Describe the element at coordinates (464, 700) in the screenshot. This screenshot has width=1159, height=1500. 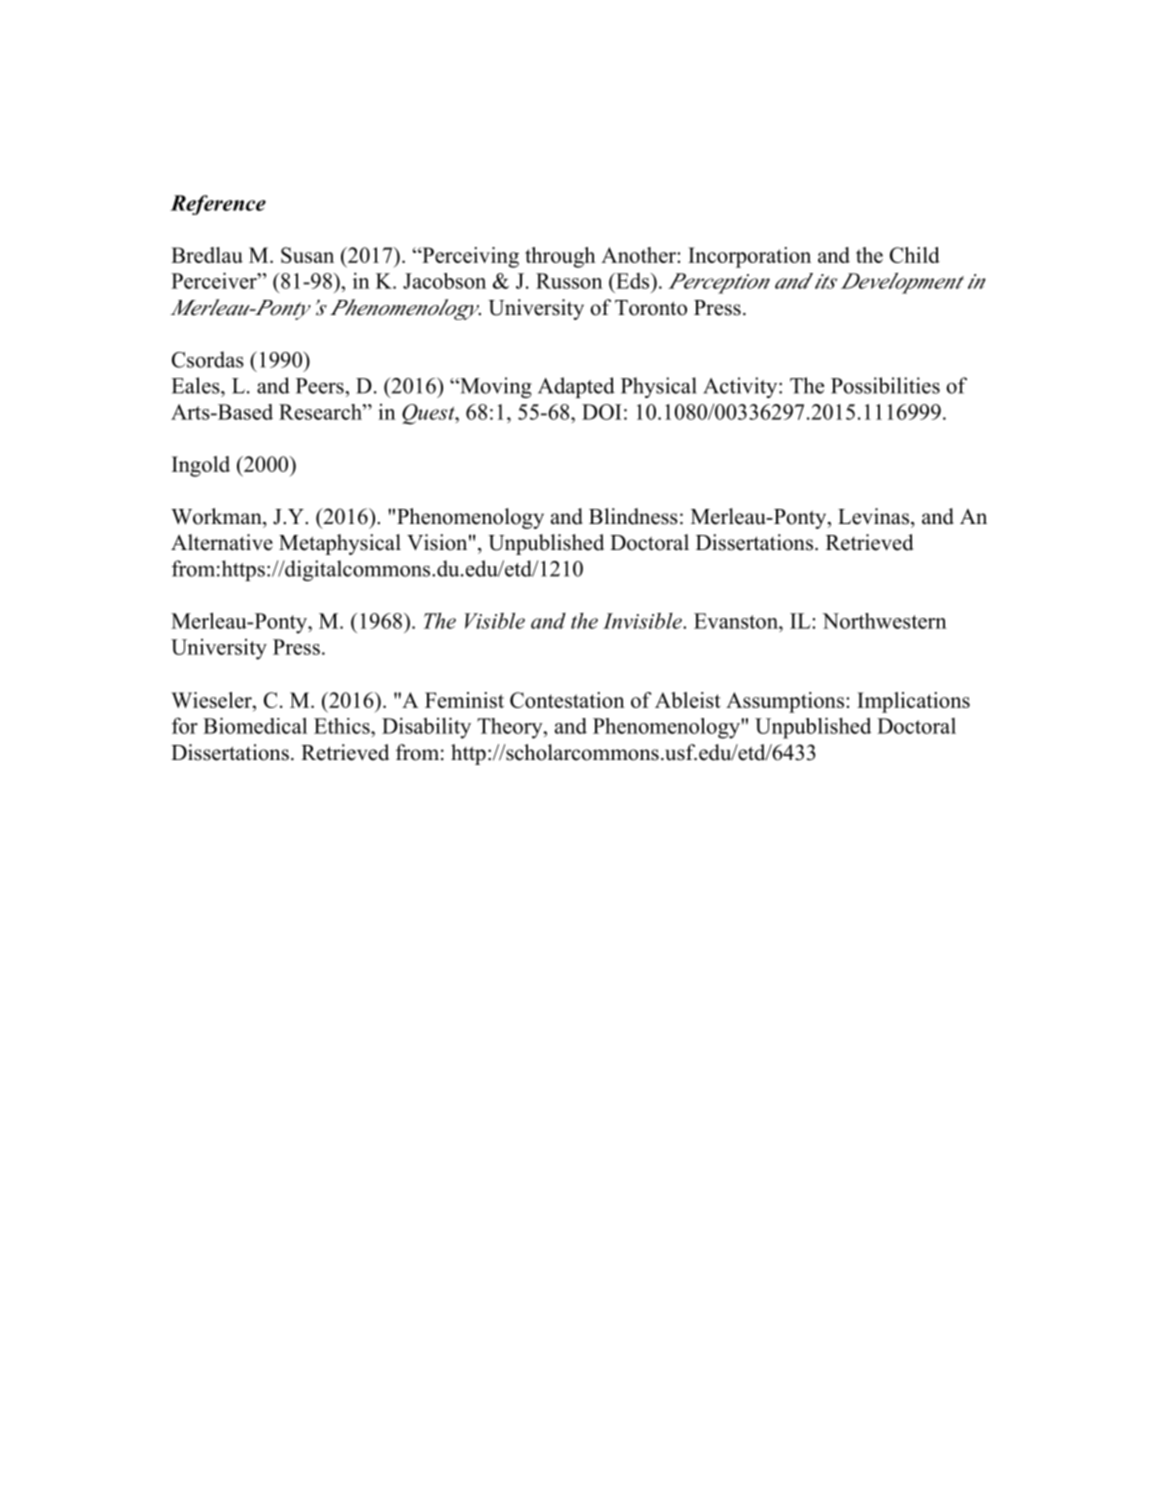
I see `Feminist` at that location.
